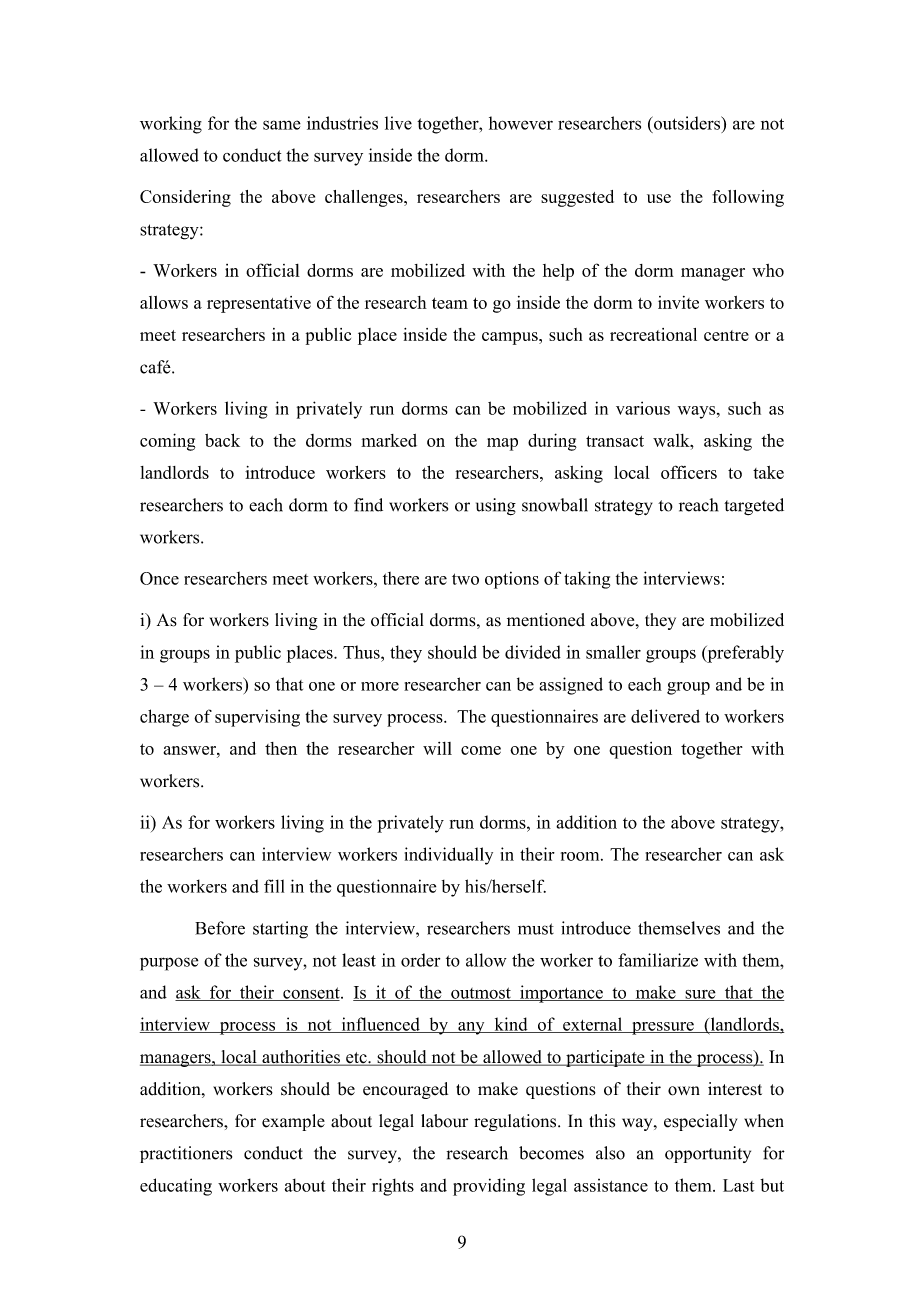  What do you see at coordinates (186, 1154) in the document?
I see `practitioners` at bounding box center [186, 1154].
